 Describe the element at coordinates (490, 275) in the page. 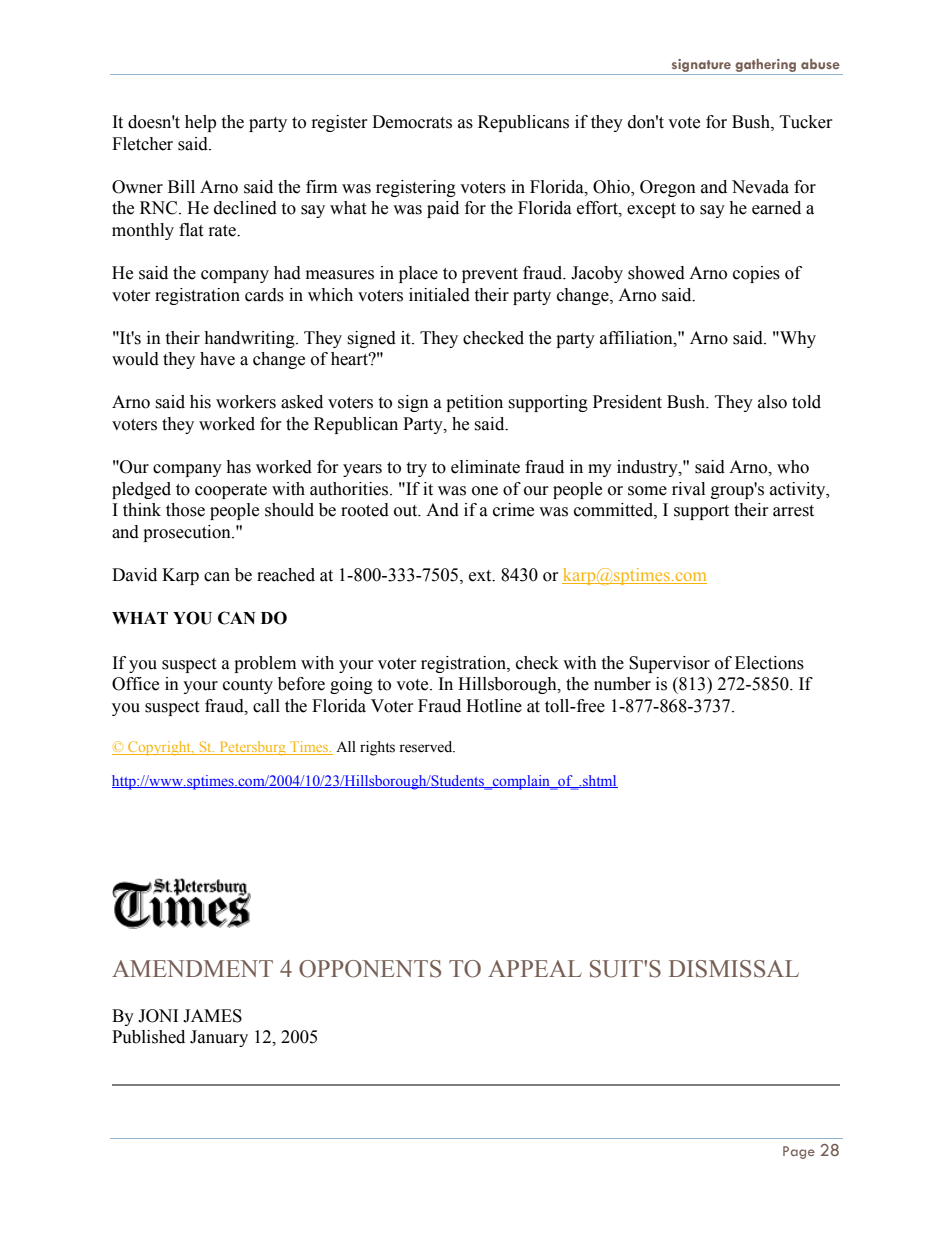

I see `prevent` at that location.
